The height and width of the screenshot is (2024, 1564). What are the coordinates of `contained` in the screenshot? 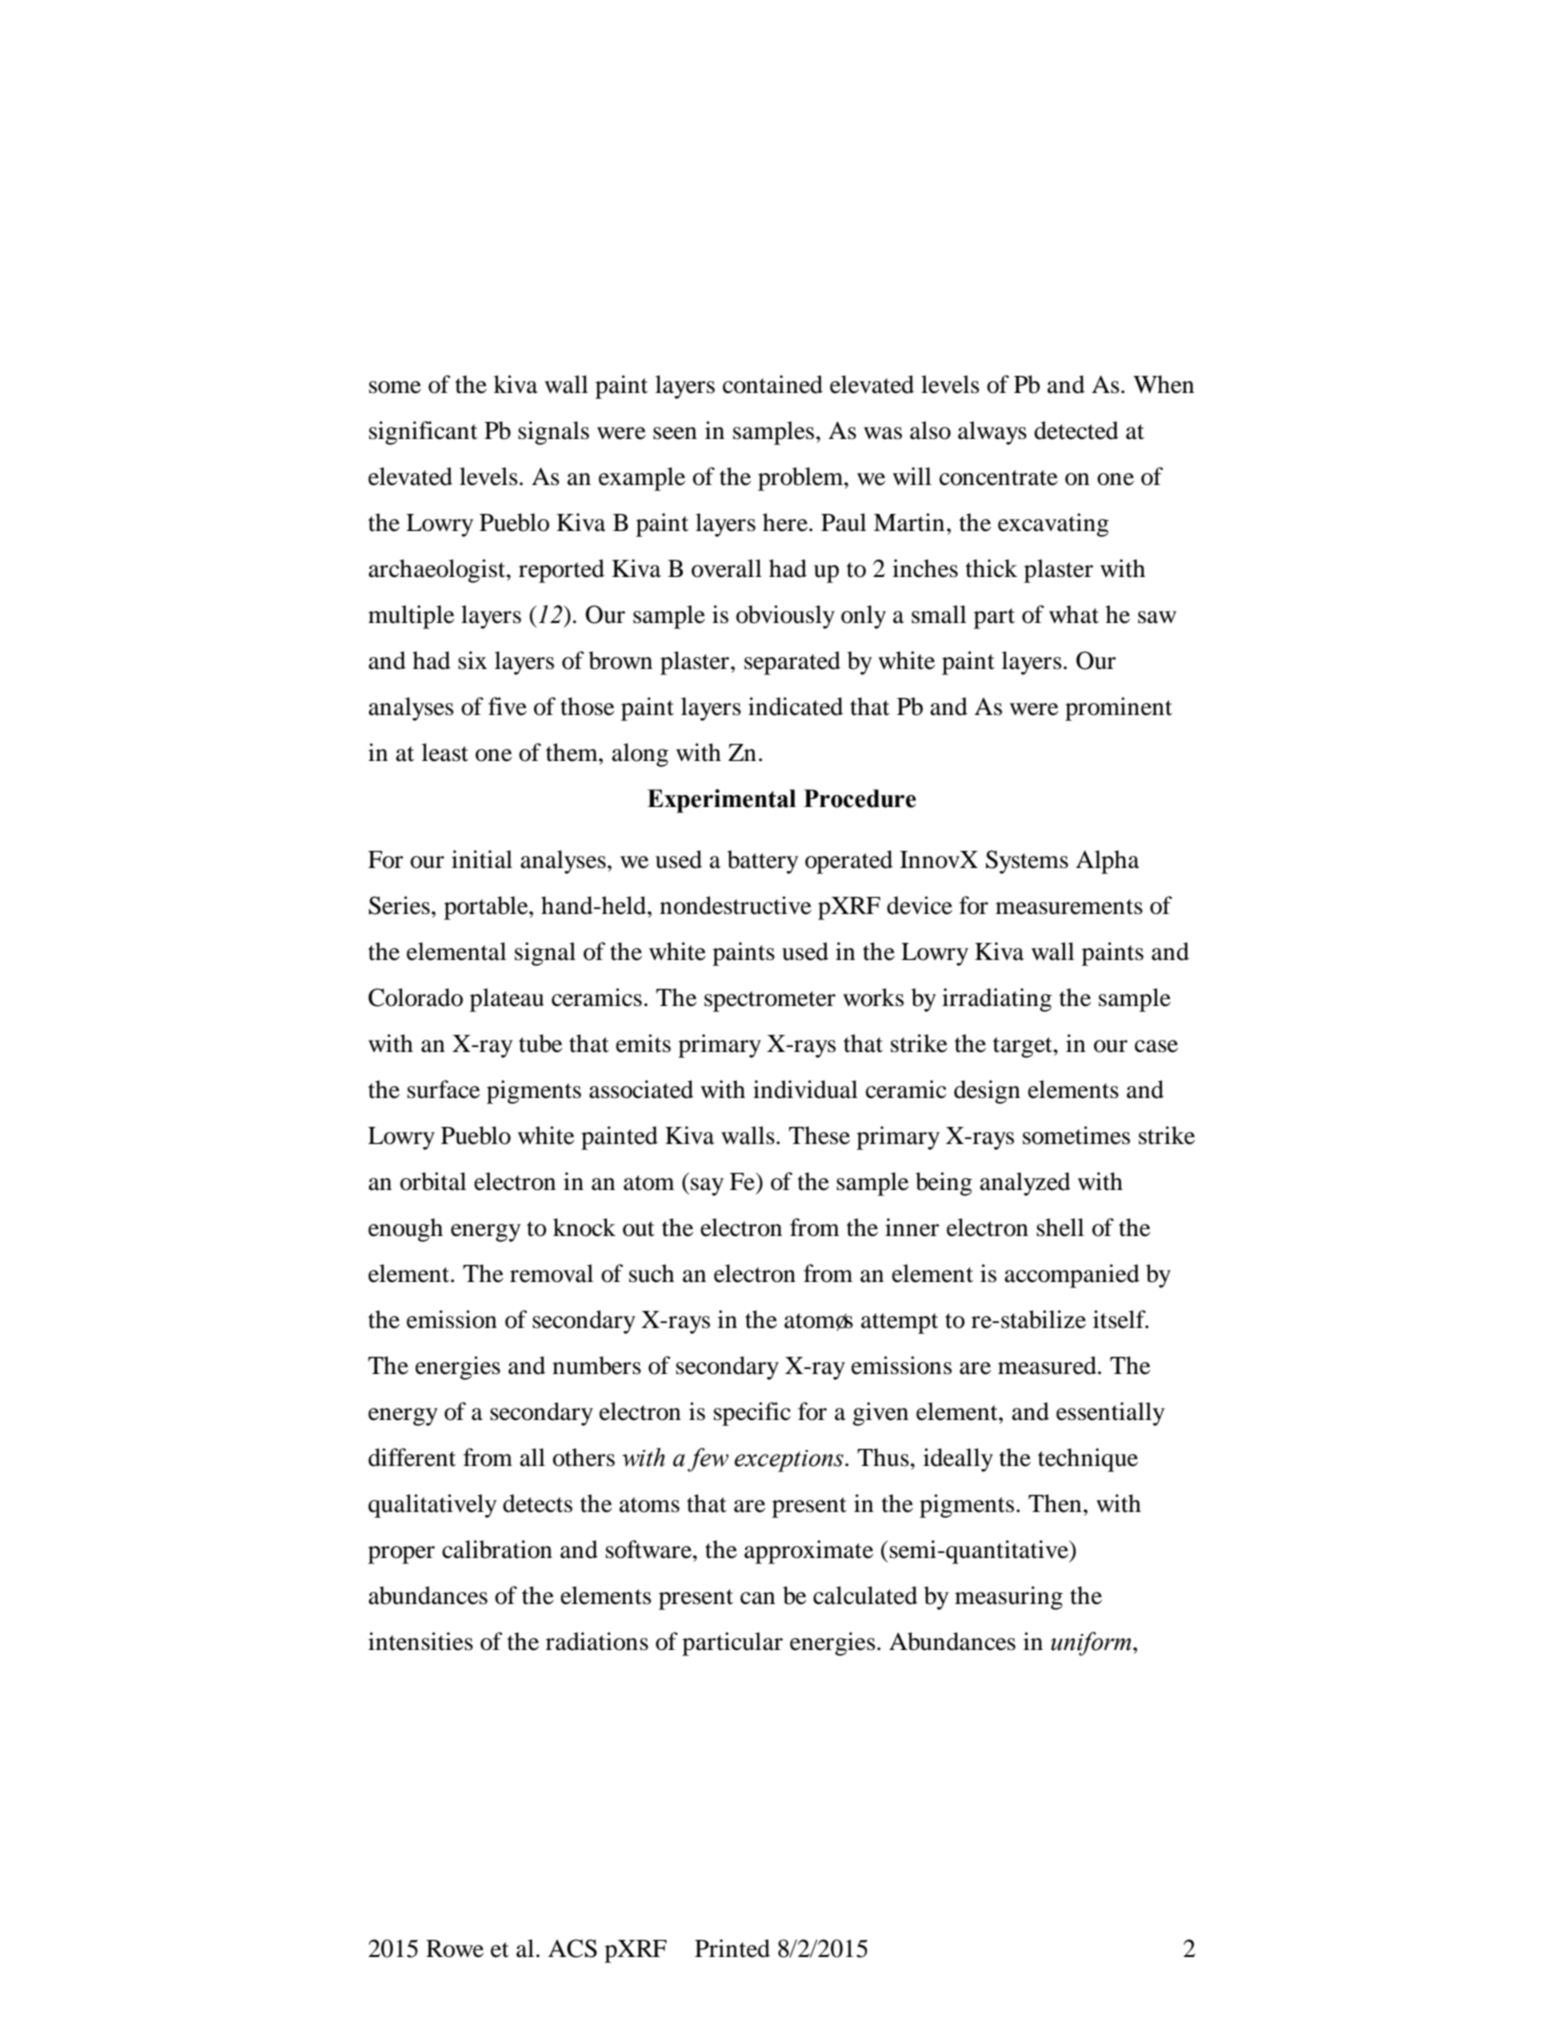 It's located at (773, 384).
